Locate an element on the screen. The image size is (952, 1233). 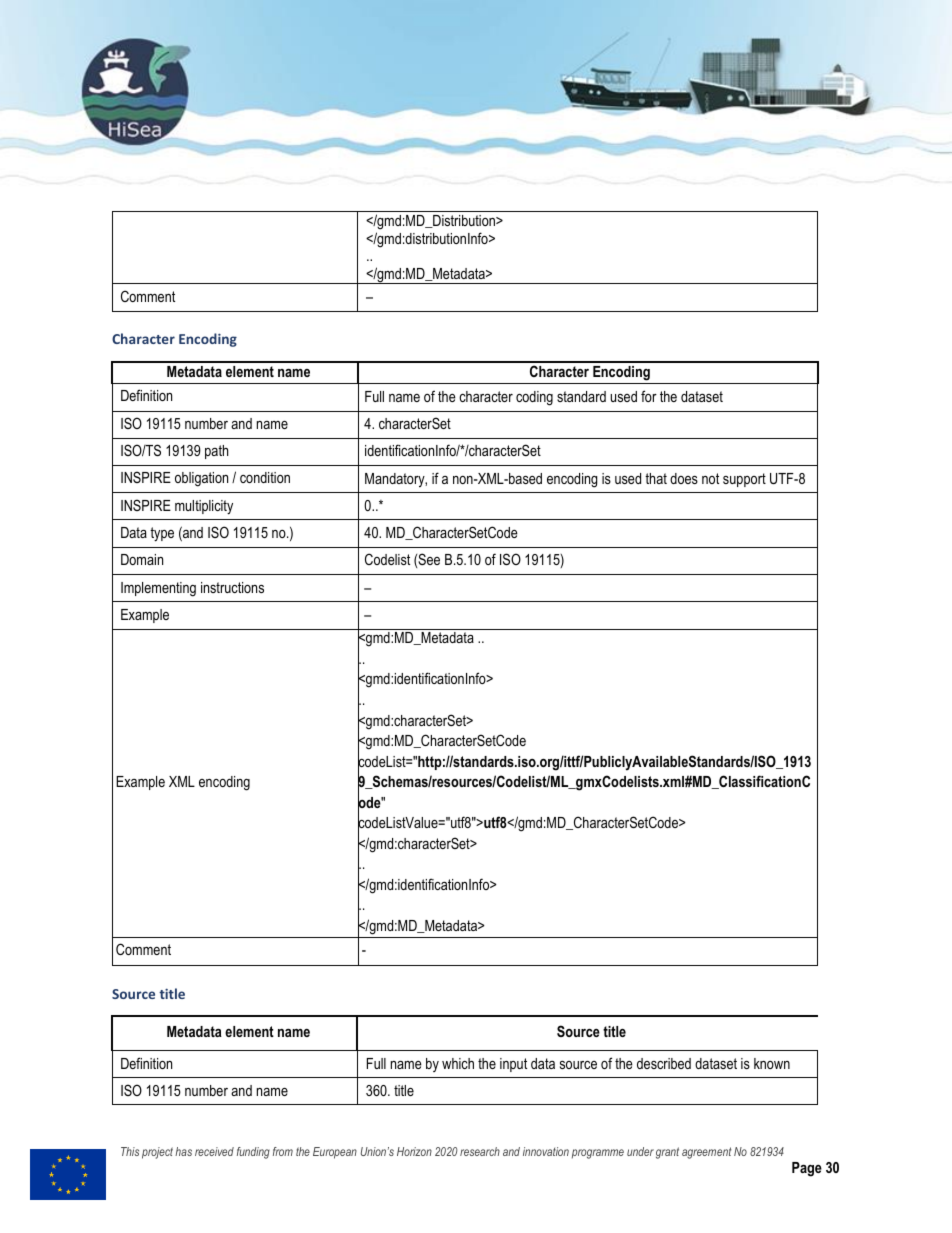
instructions is located at coordinates (232, 587).
